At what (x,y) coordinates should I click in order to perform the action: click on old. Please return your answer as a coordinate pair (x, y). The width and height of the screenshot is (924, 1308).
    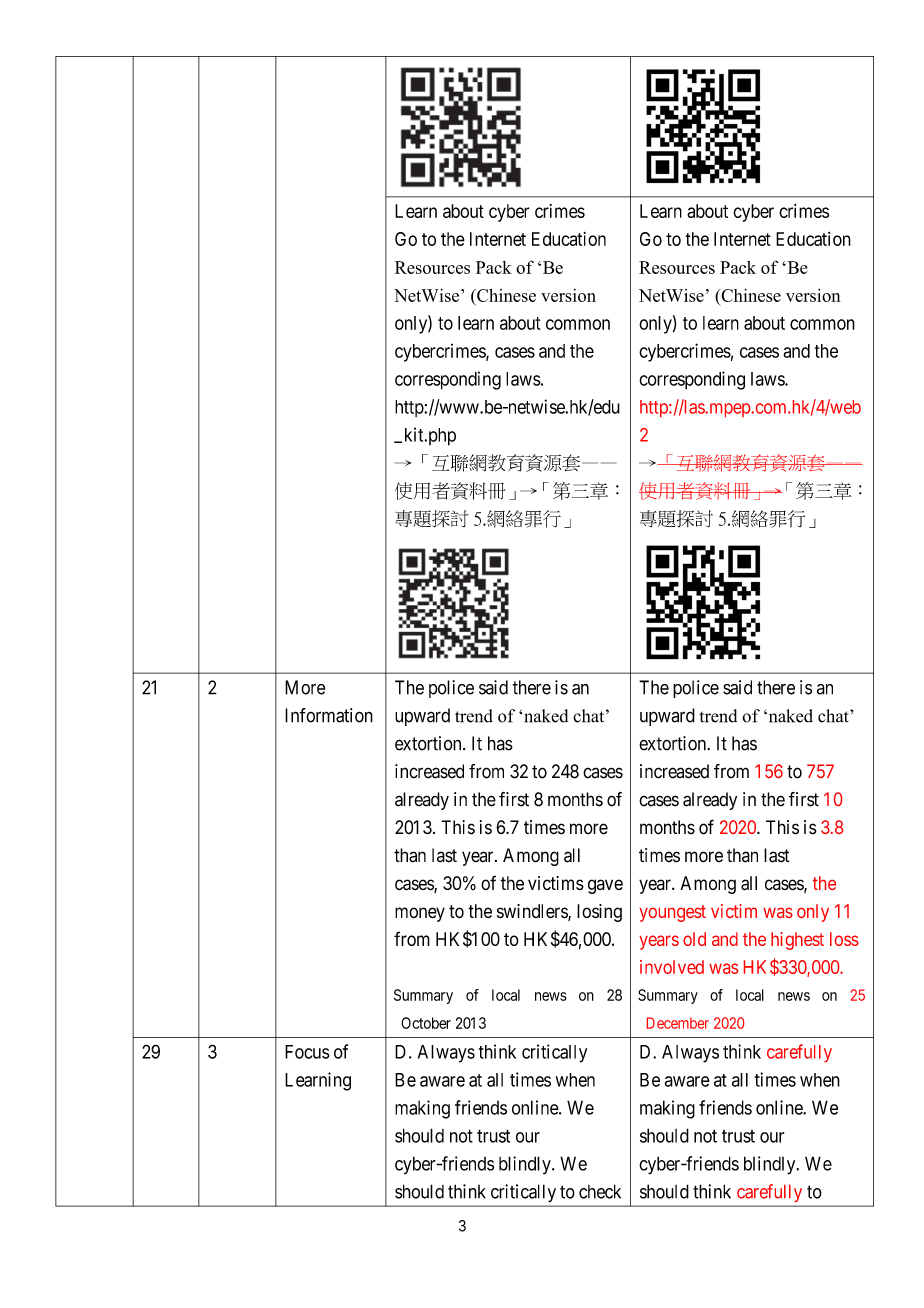
    Looking at the image, I should click on (694, 939).
